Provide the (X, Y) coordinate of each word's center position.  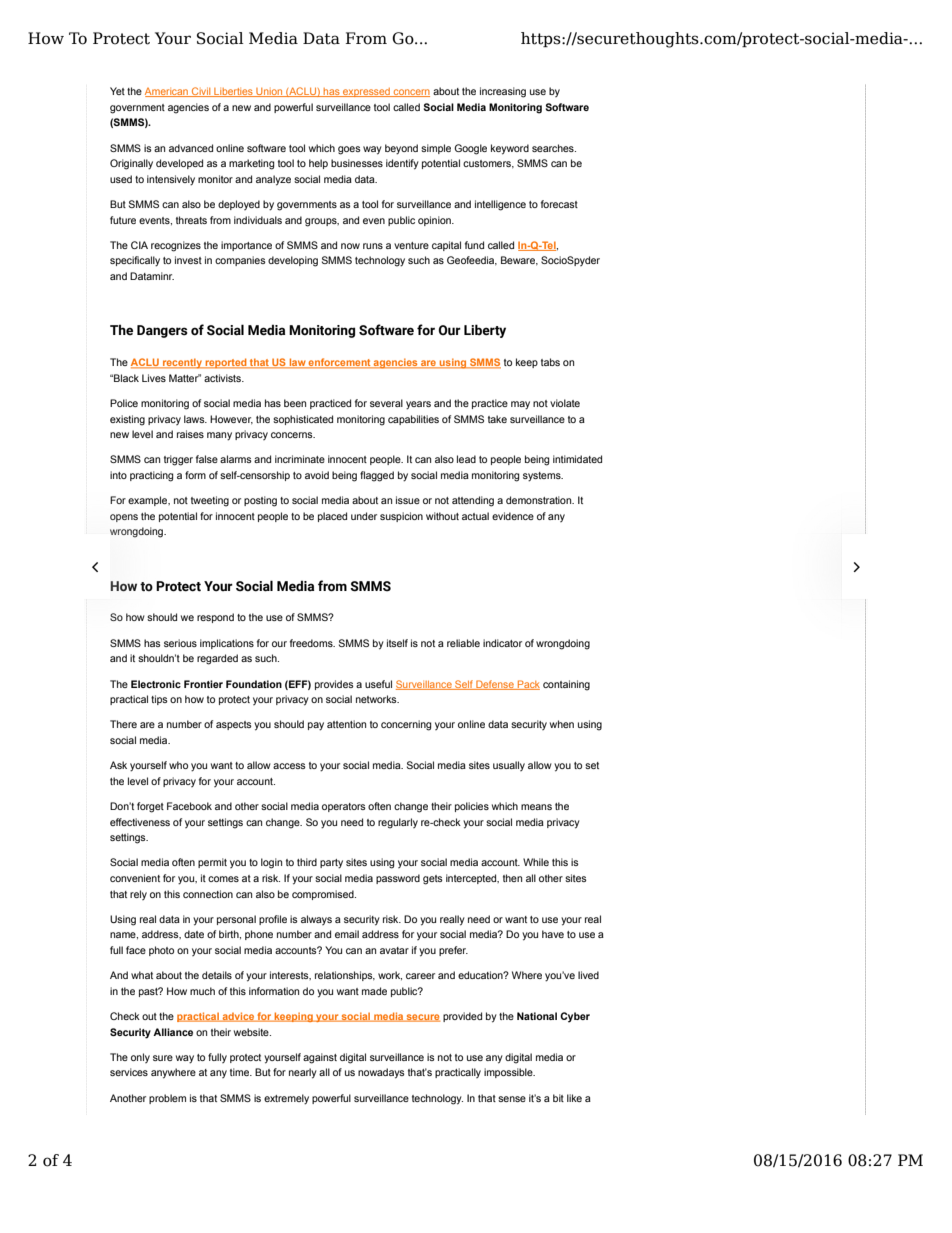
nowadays (381, 1073)
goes (349, 150)
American (167, 92)
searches (554, 148)
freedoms (312, 643)
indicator (502, 643)
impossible (509, 1073)
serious (180, 643)
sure (163, 1058)
